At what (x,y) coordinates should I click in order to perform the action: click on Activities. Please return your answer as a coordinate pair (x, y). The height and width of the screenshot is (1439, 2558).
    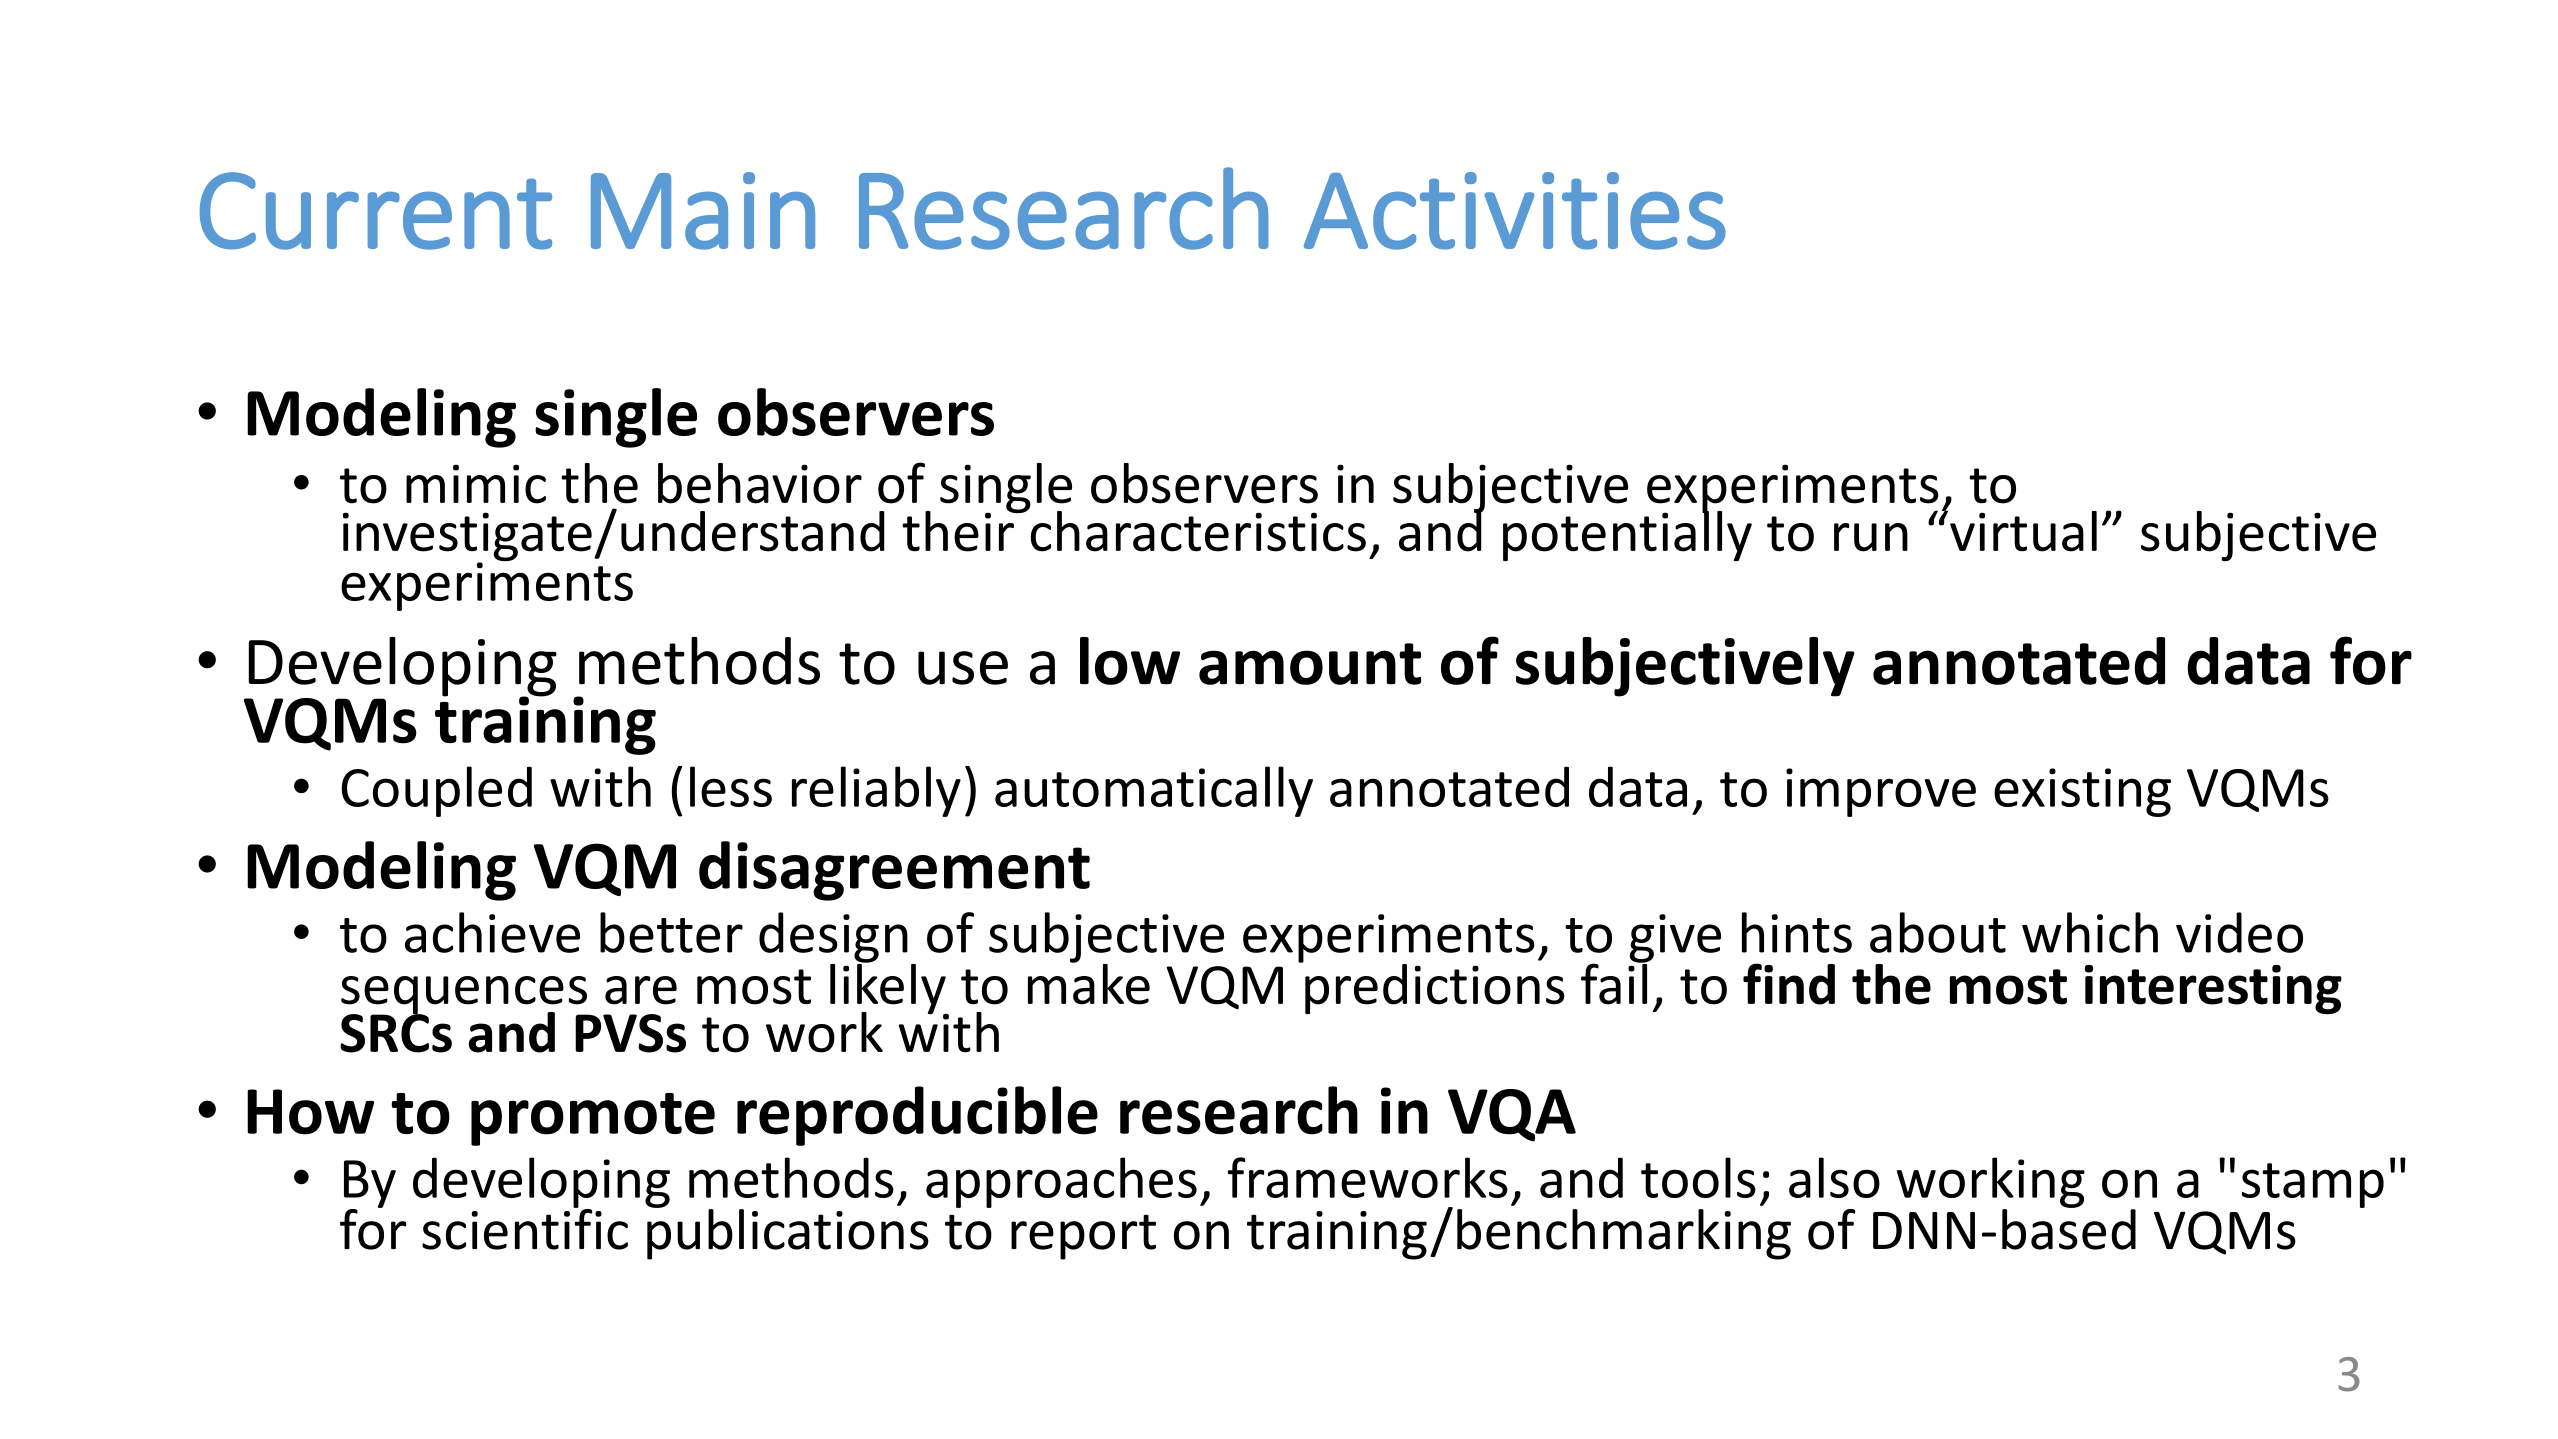
    Looking at the image, I should click on (1515, 211).
